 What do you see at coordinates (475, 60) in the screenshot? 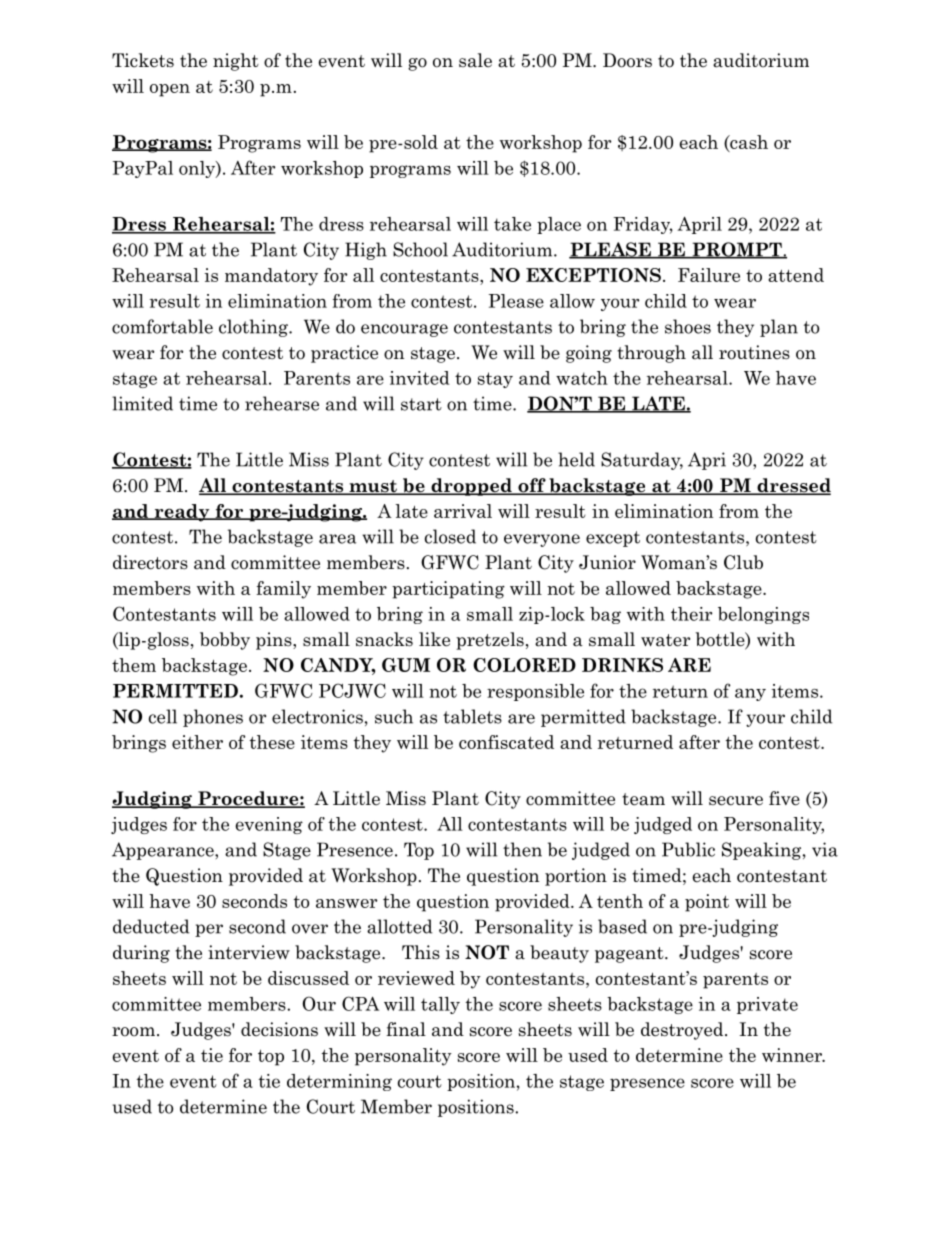
I see `sale` at bounding box center [475, 60].
